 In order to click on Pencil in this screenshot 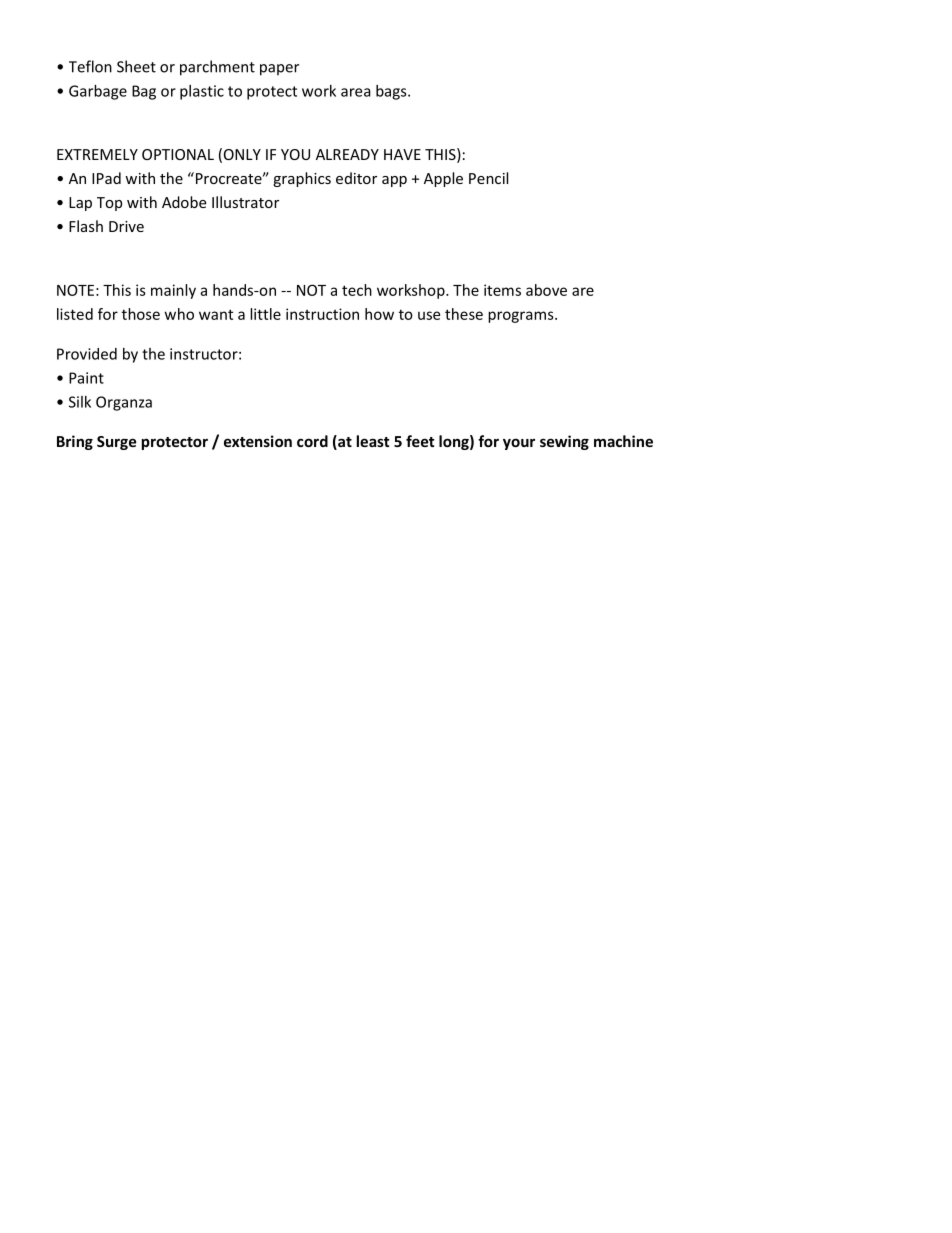, I will do `click(488, 178)`.
